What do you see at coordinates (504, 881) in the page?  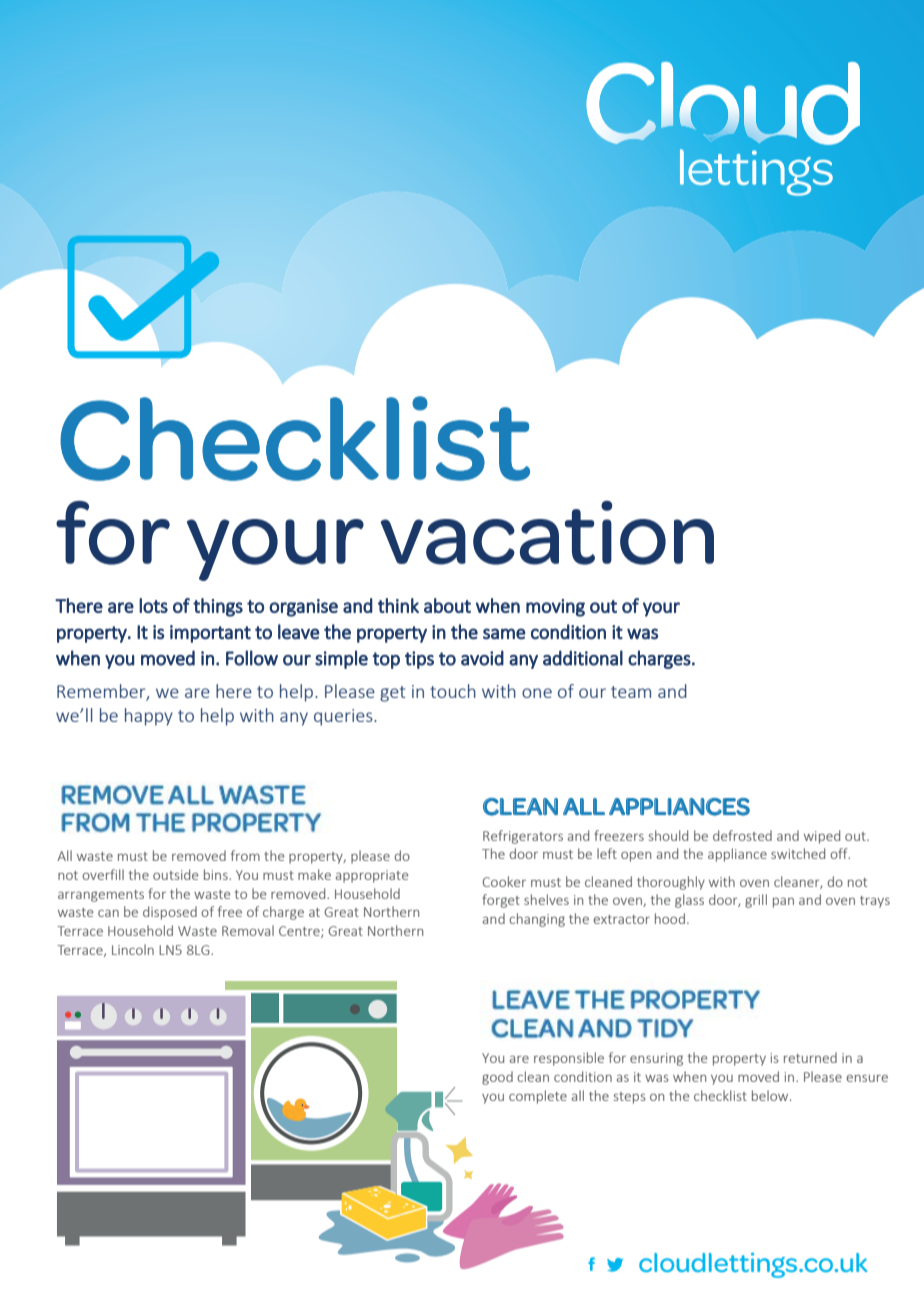 I see `Cooker` at bounding box center [504, 881].
